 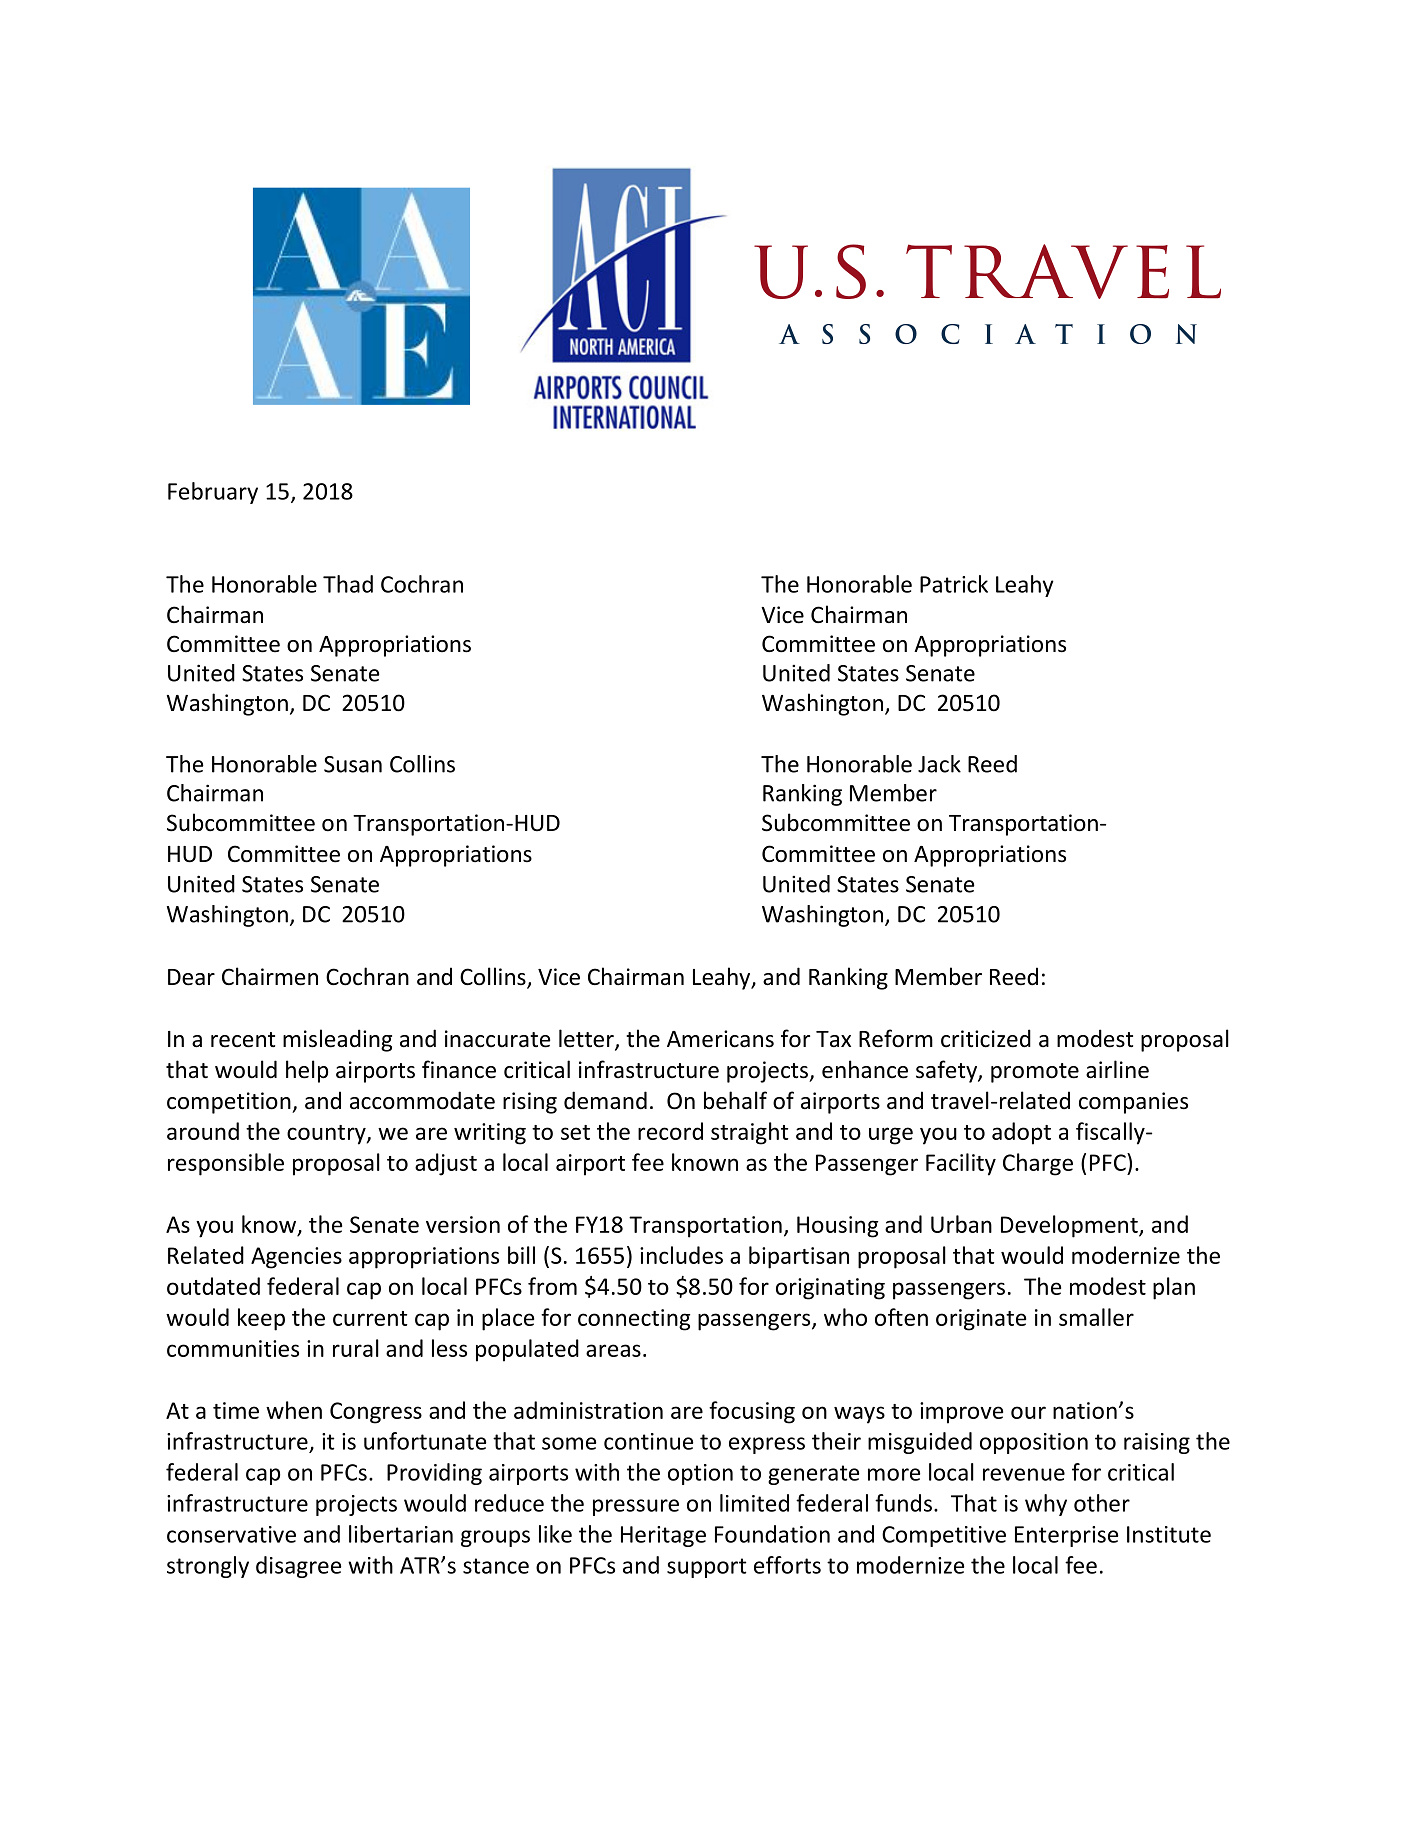 I want to click on Patrick, so click(x=954, y=584).
